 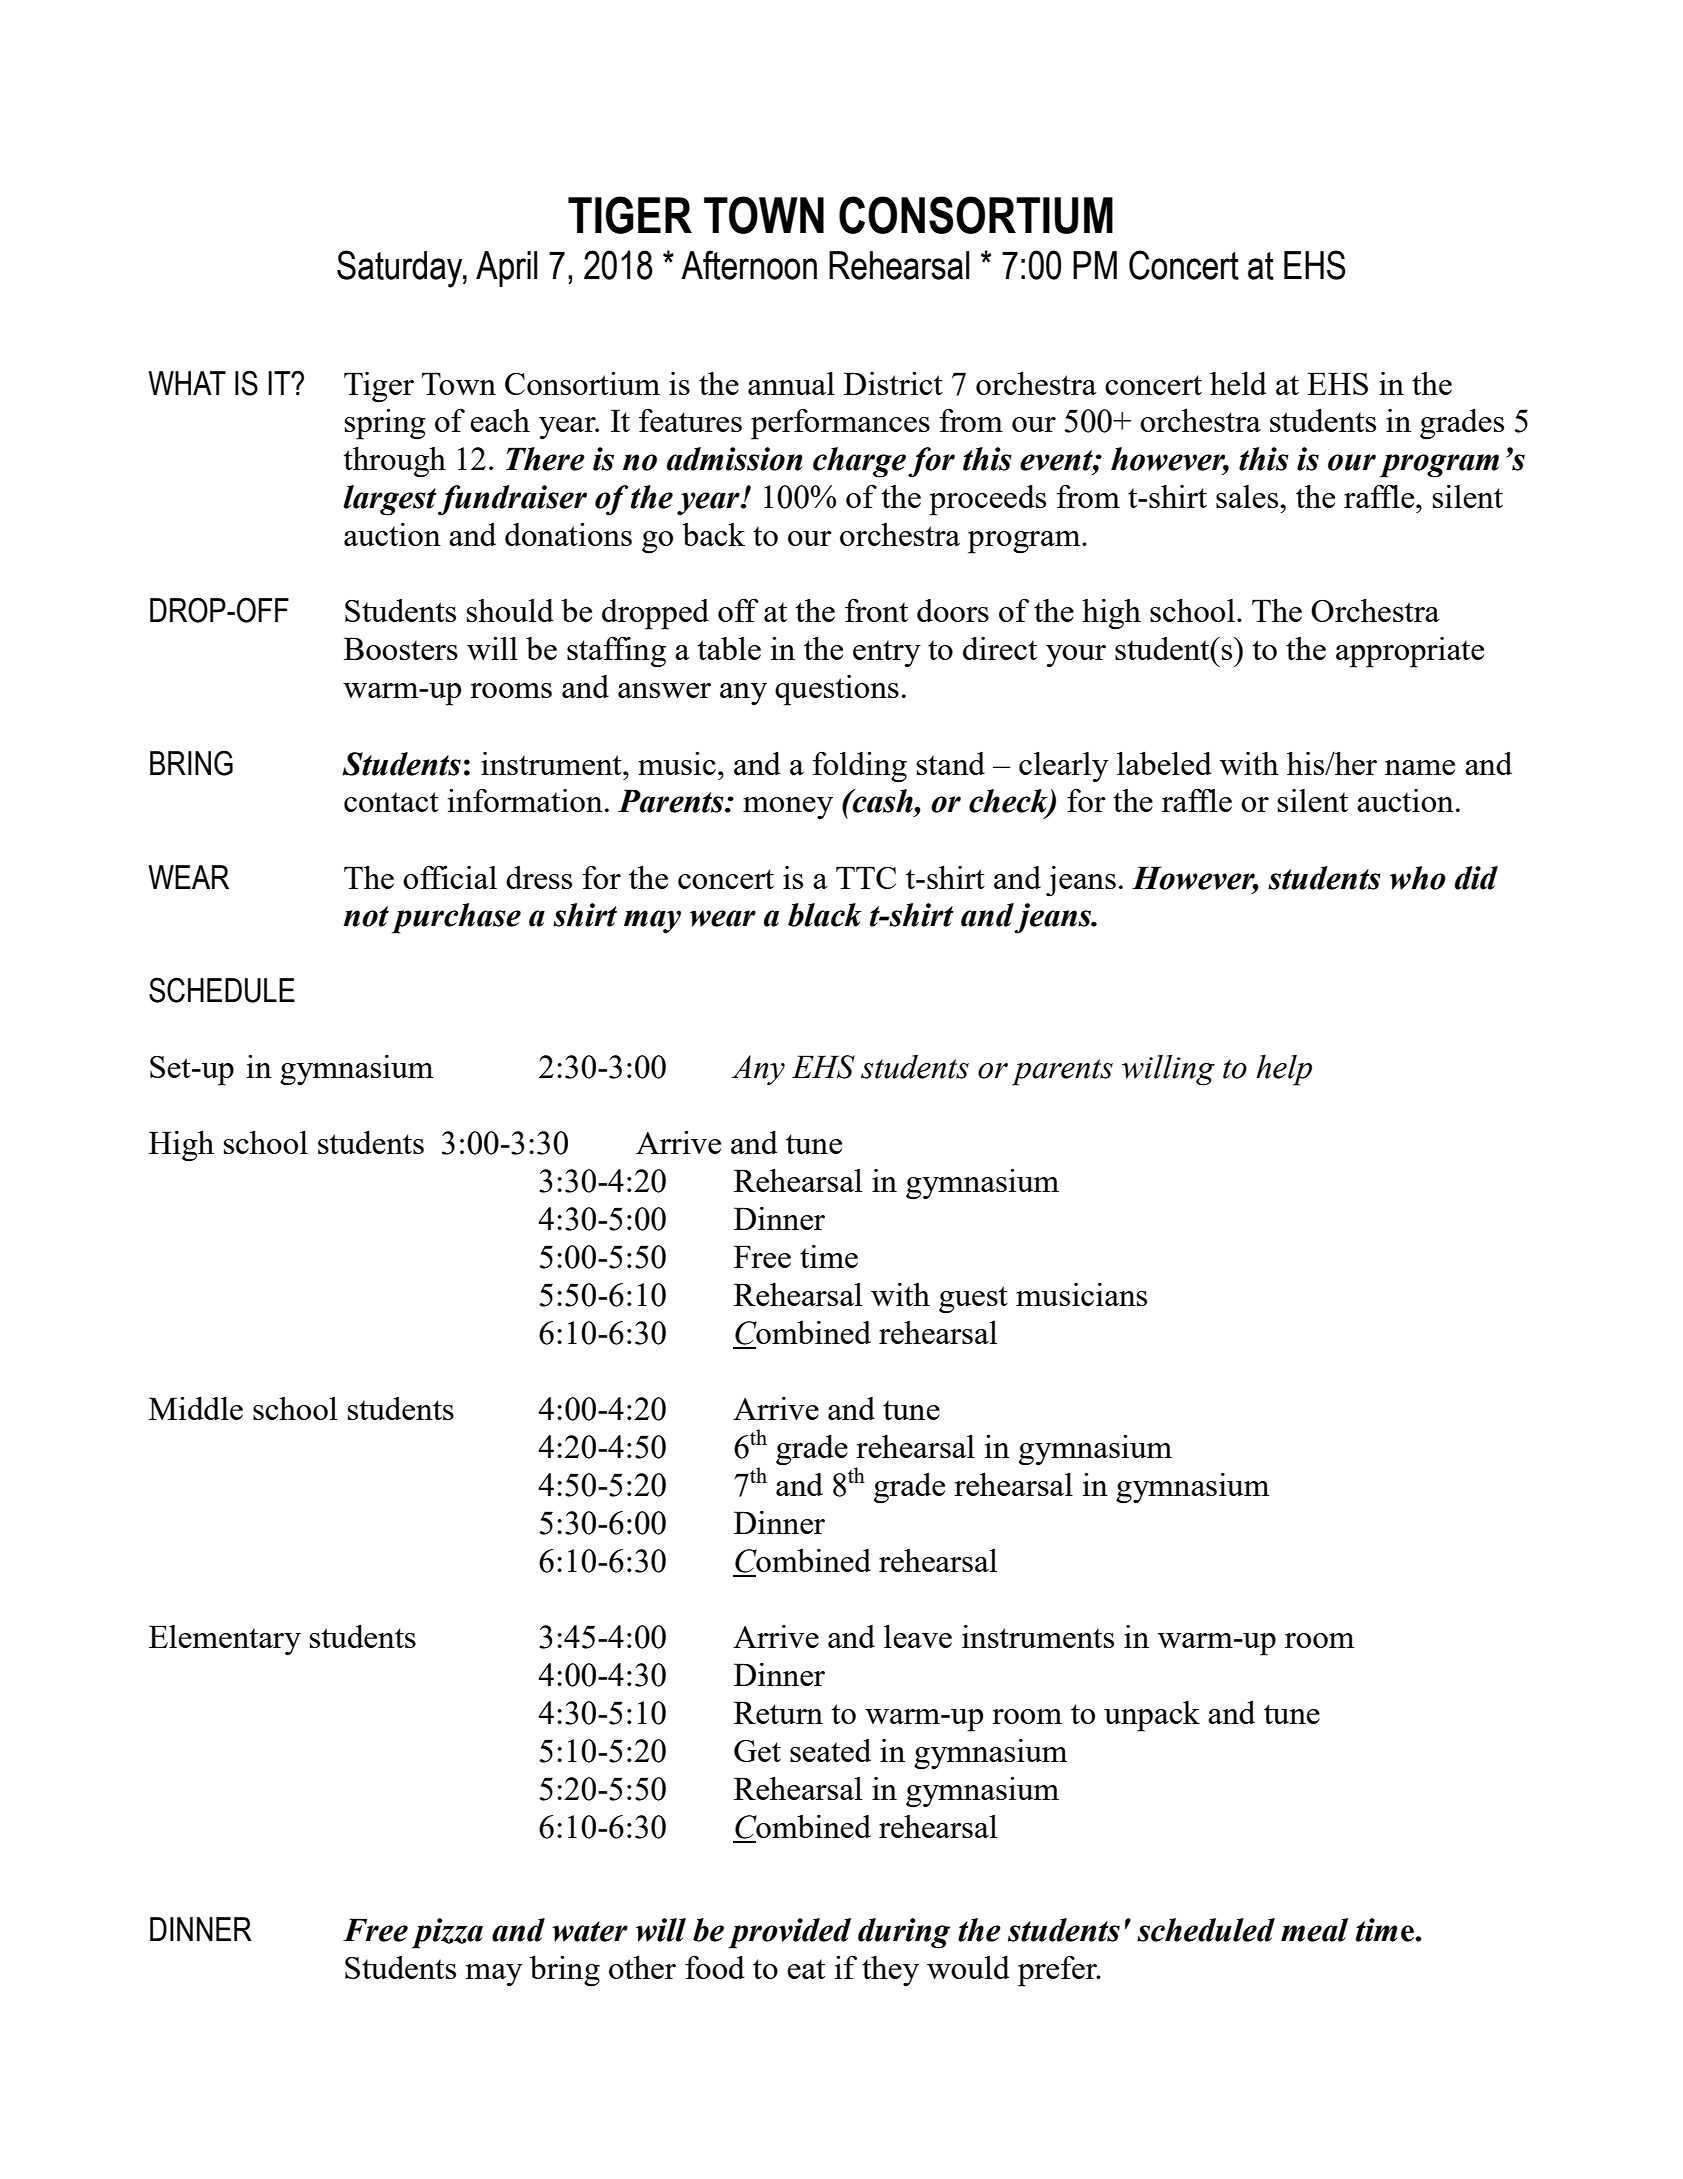 What do you see at coordinates (789, 1933) in the screenshot?
I see `provided` at bounding box center [789, 1933].
